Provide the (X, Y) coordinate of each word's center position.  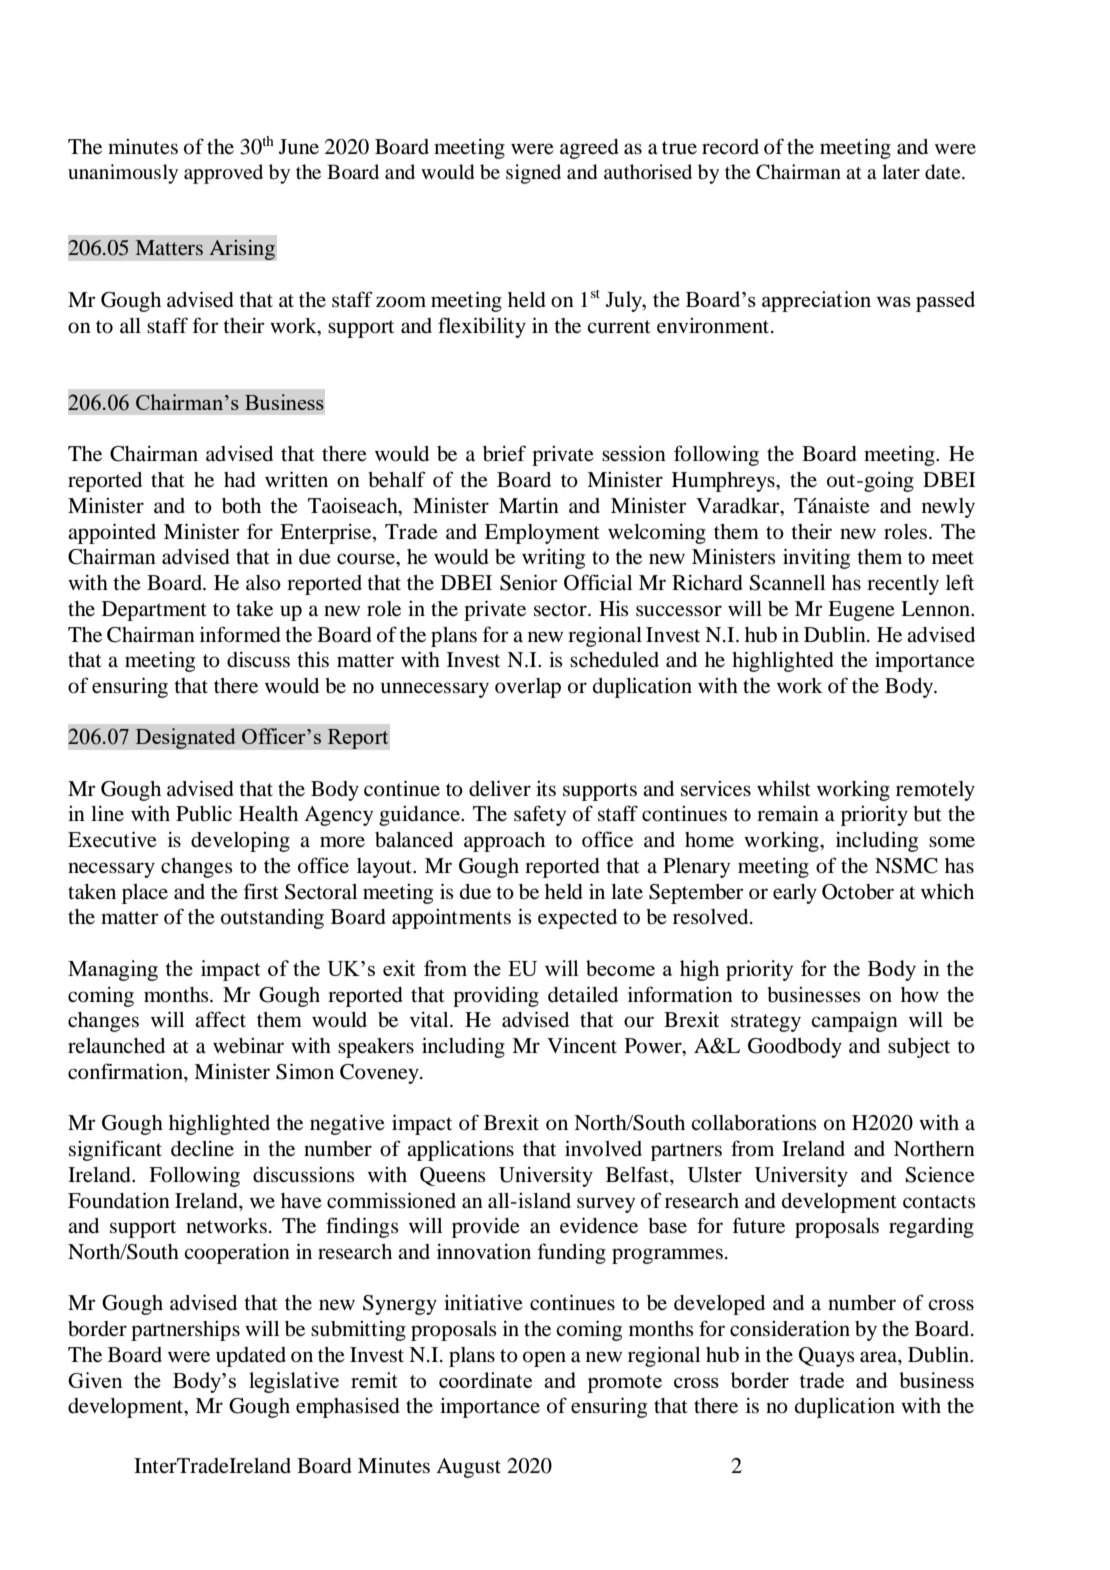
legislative (294, 1382)
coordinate (485, 1380)
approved (223, 174)
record (730, 147)
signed (533, 174)
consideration (790, 1329)
